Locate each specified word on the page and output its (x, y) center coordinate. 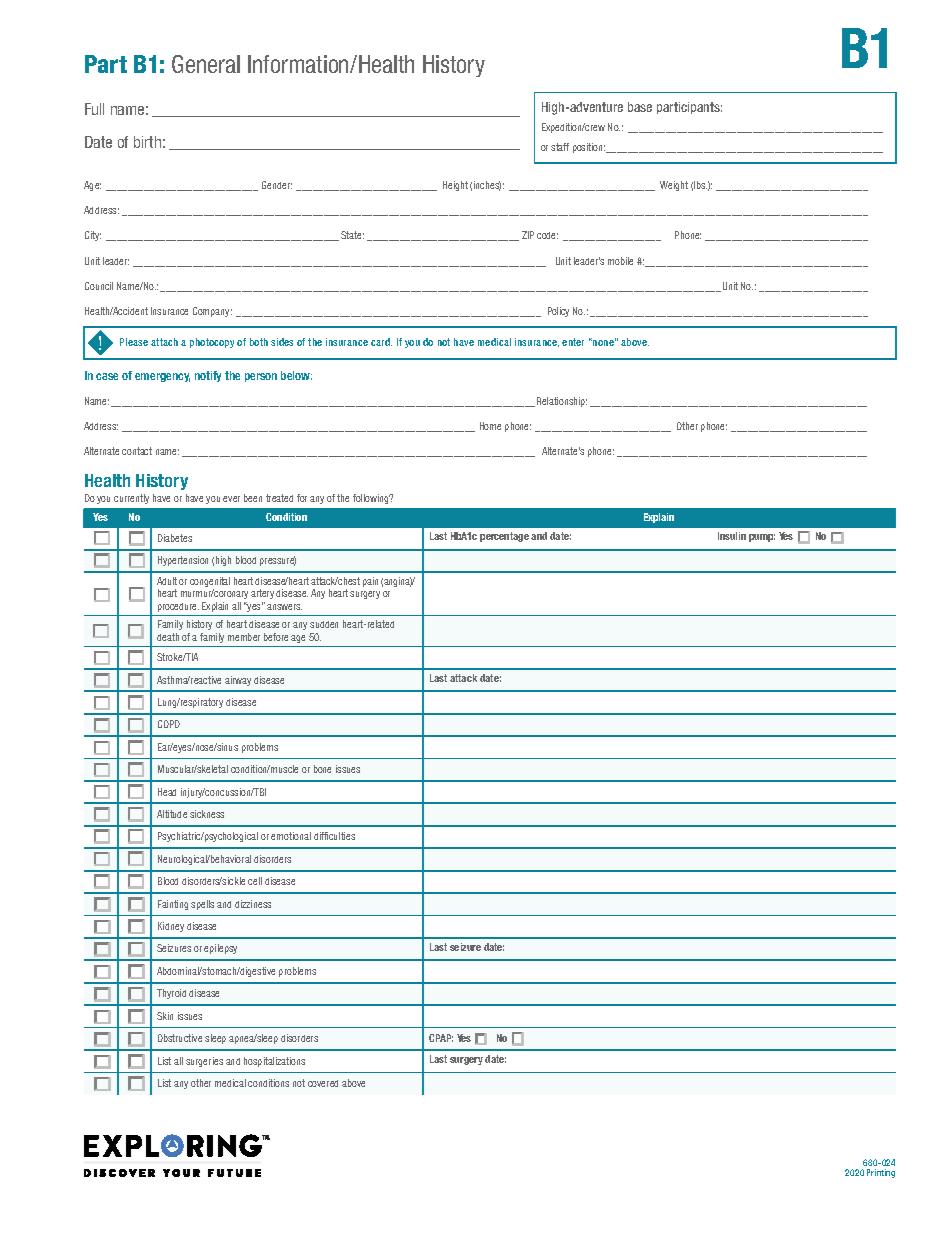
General (206, 64)
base (640, 107)
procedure (178, 607)
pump (762, 538)
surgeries (204, 1062)
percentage (504, 537)
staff (560, 147)
